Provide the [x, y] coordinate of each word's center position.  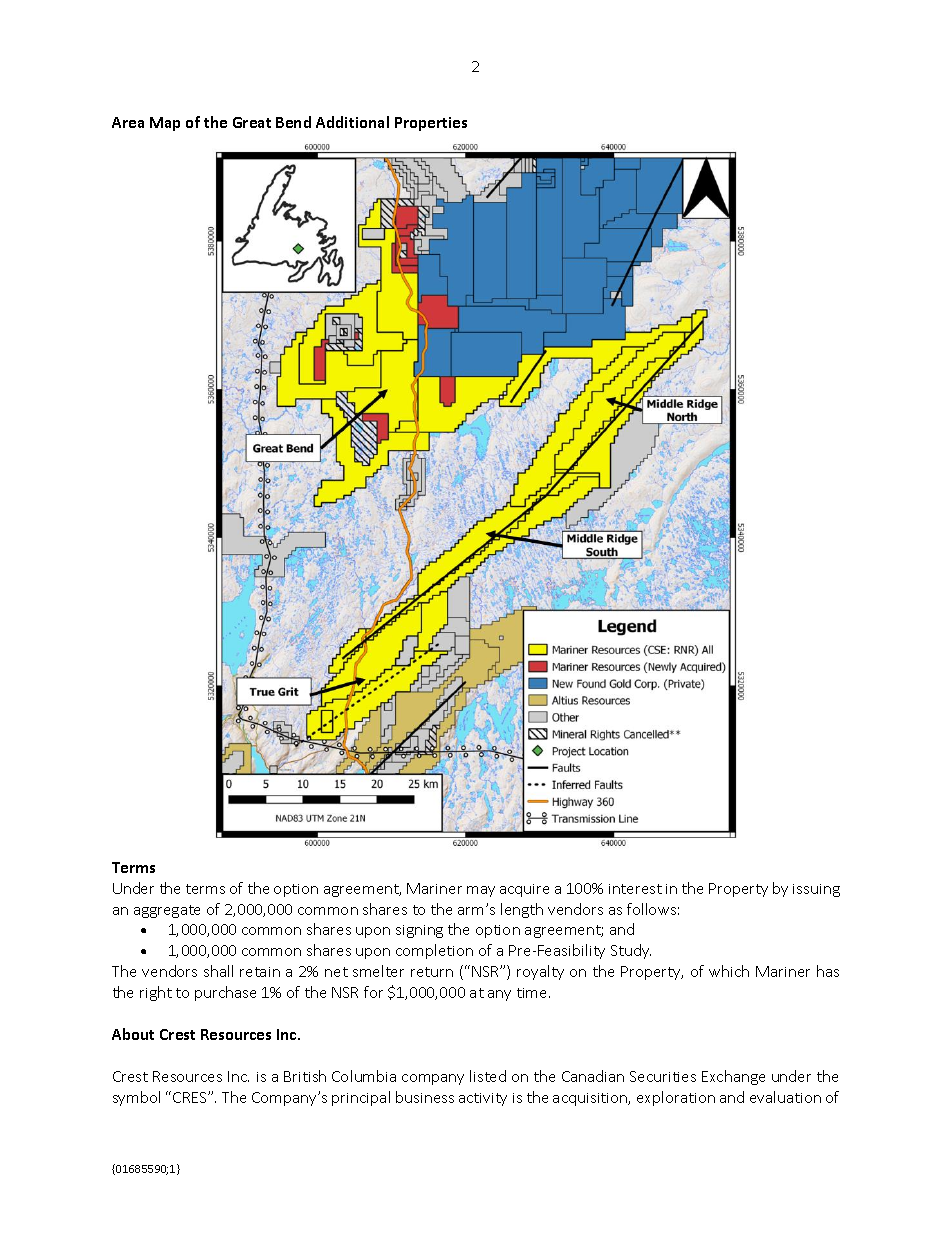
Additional [352, 122]
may [481, 891]
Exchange [733, 1077]
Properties [431, 124]
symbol [136, 1098]
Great [252, 122]
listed [488, 1076]
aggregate [167, 911]
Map [165, 124]
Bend [293, 122]
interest [635, 889]
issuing [816, 890]
